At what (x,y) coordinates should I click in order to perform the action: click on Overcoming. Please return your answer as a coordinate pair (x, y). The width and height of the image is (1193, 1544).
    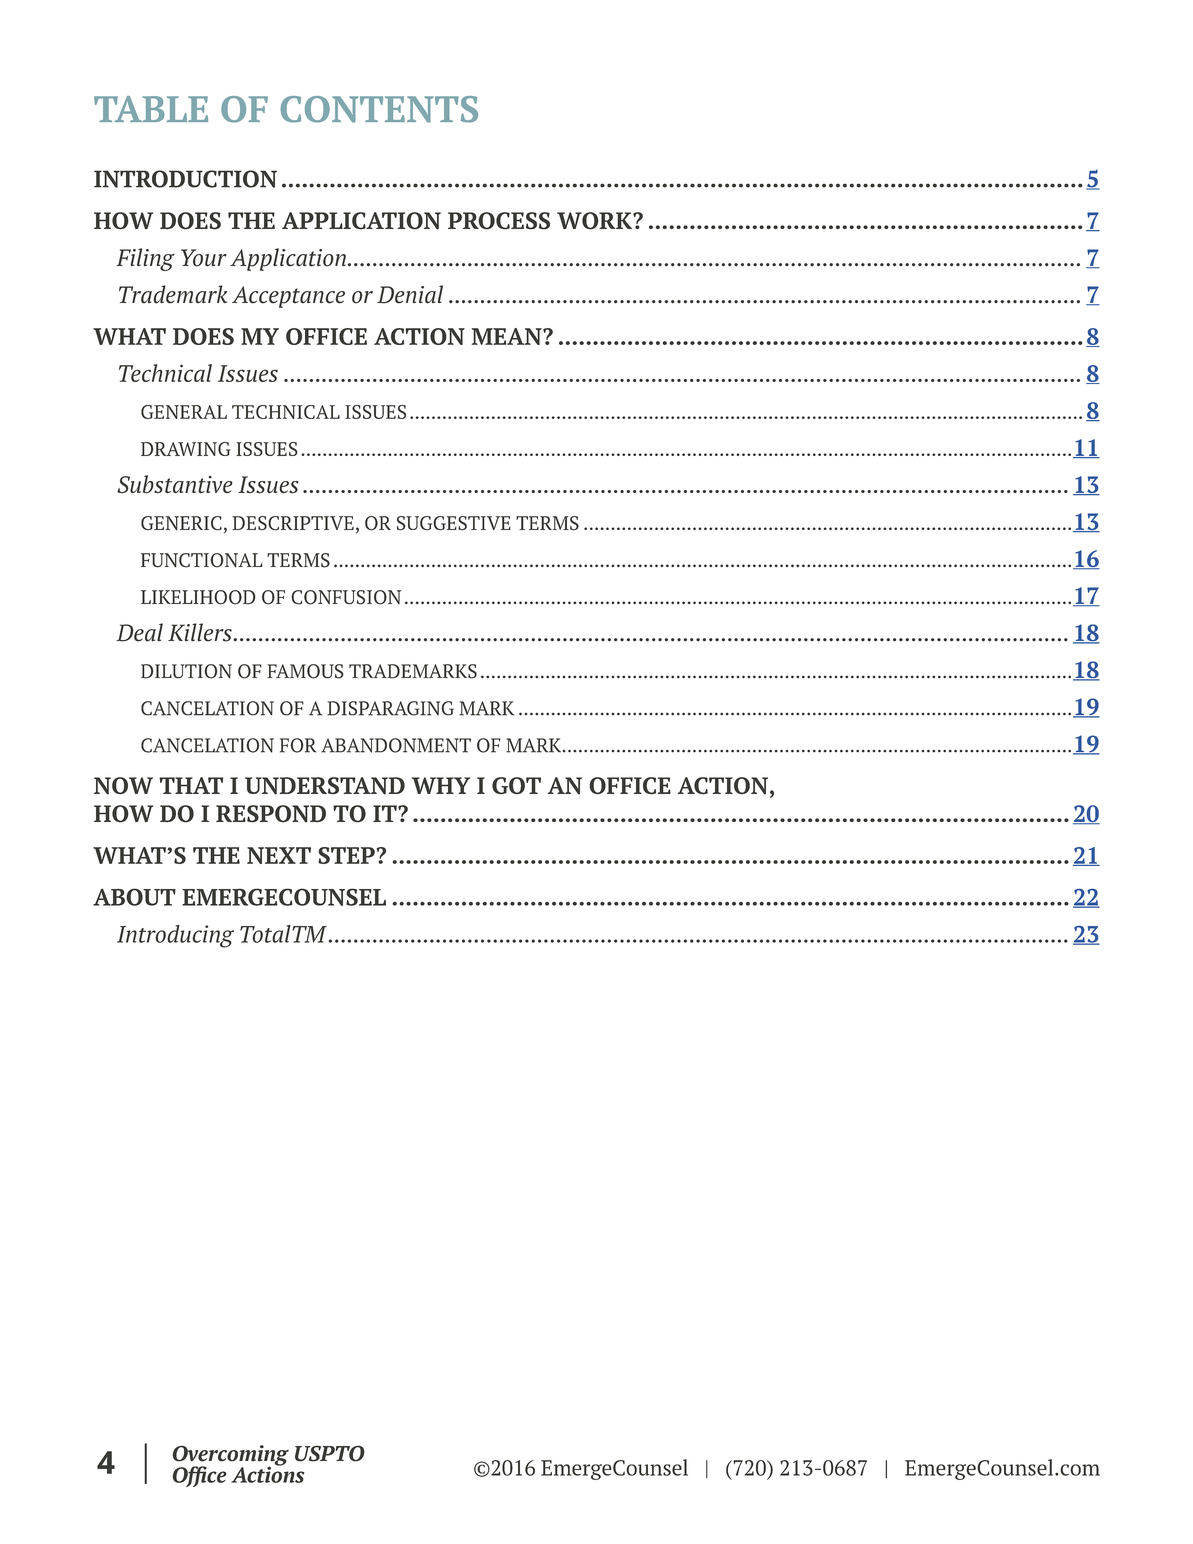
    Looking at the image, I should click on (230, 1456).
